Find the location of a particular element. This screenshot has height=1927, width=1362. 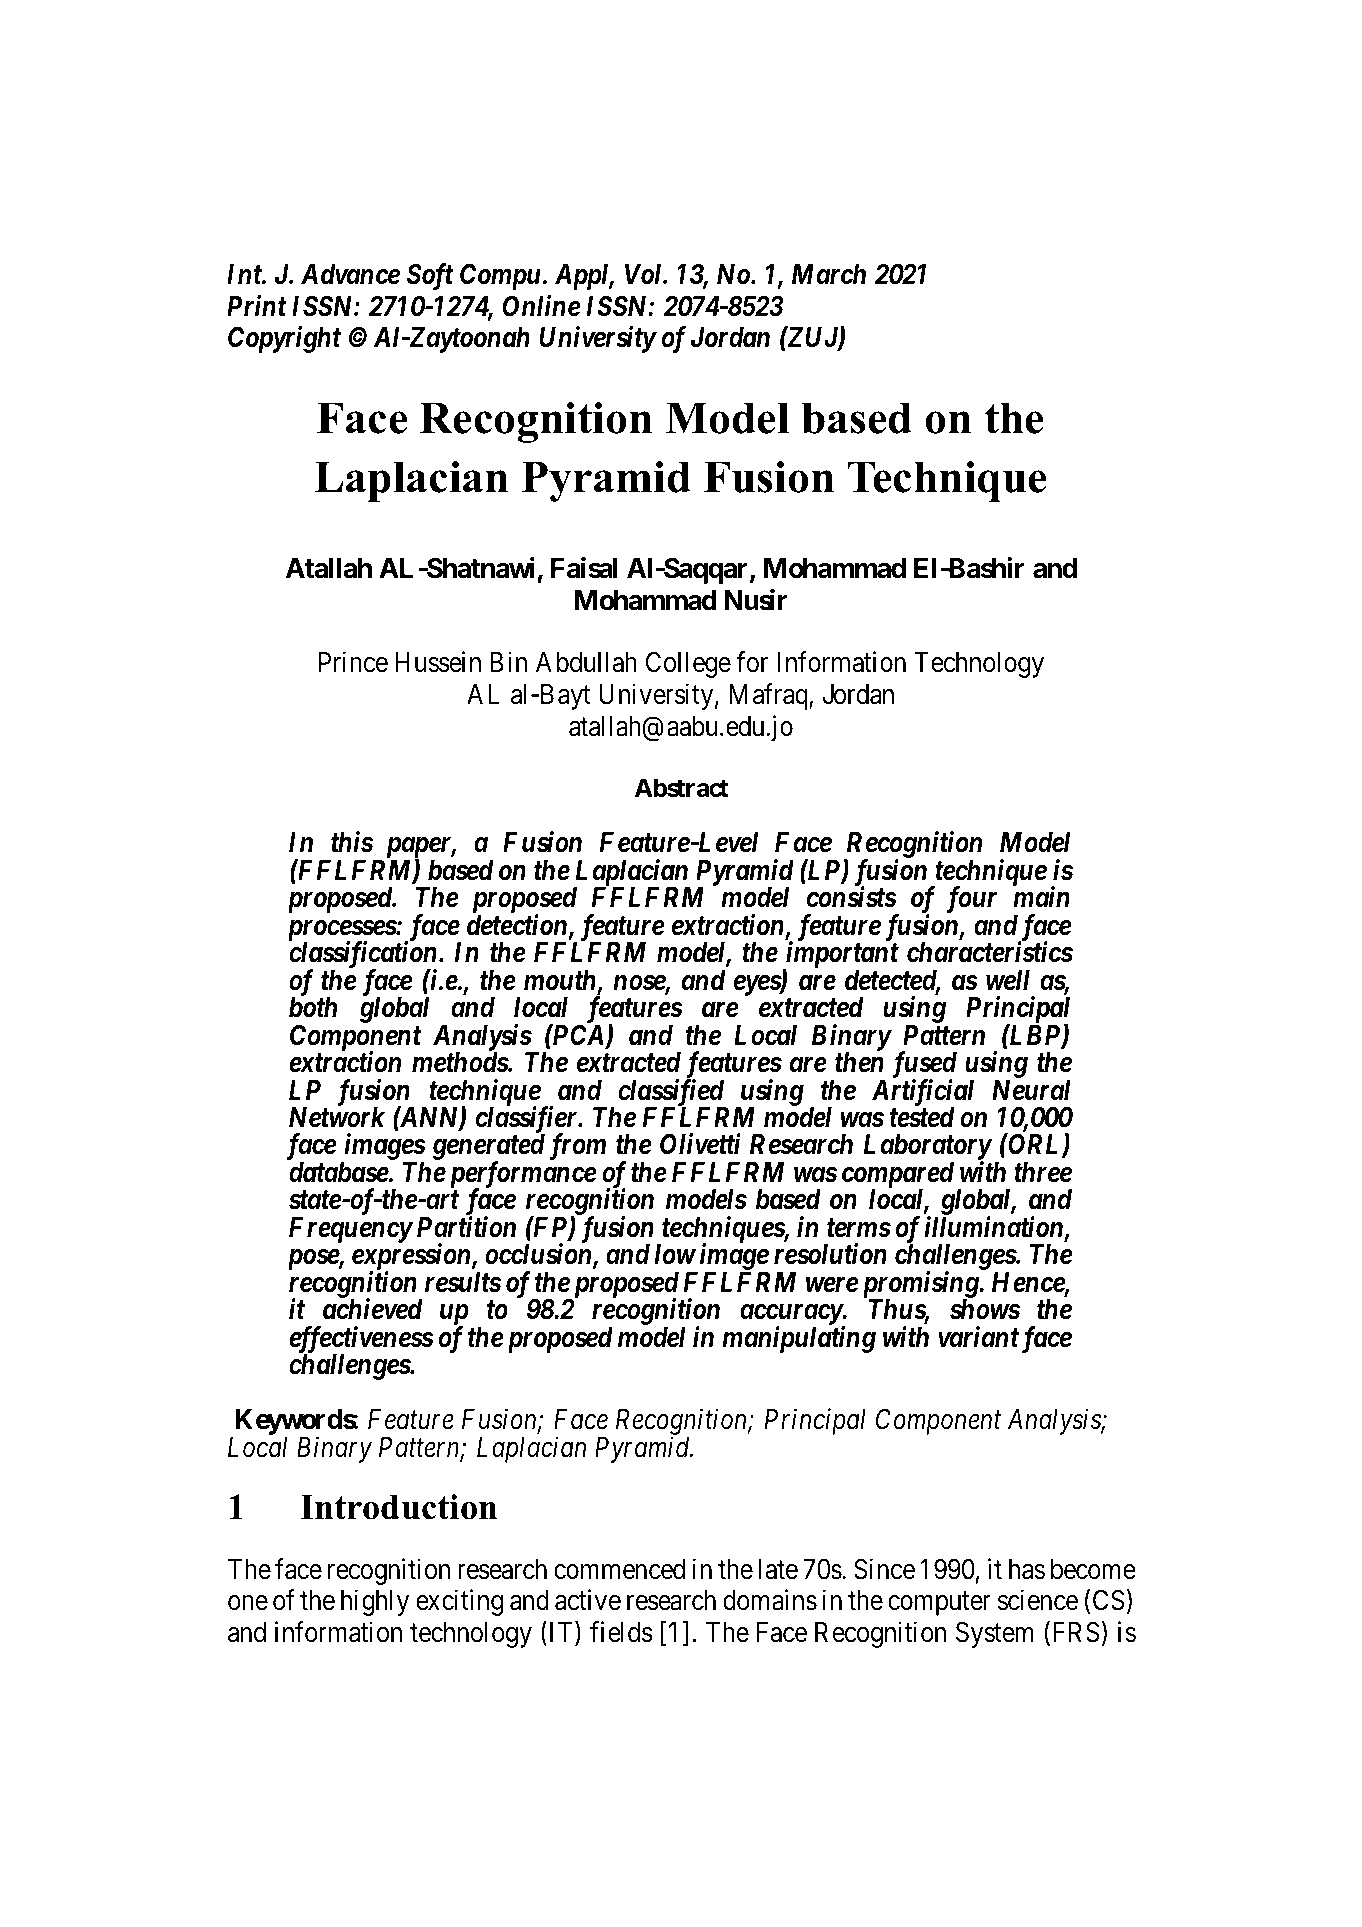

Abstract is located at coordinates (682, 788).
